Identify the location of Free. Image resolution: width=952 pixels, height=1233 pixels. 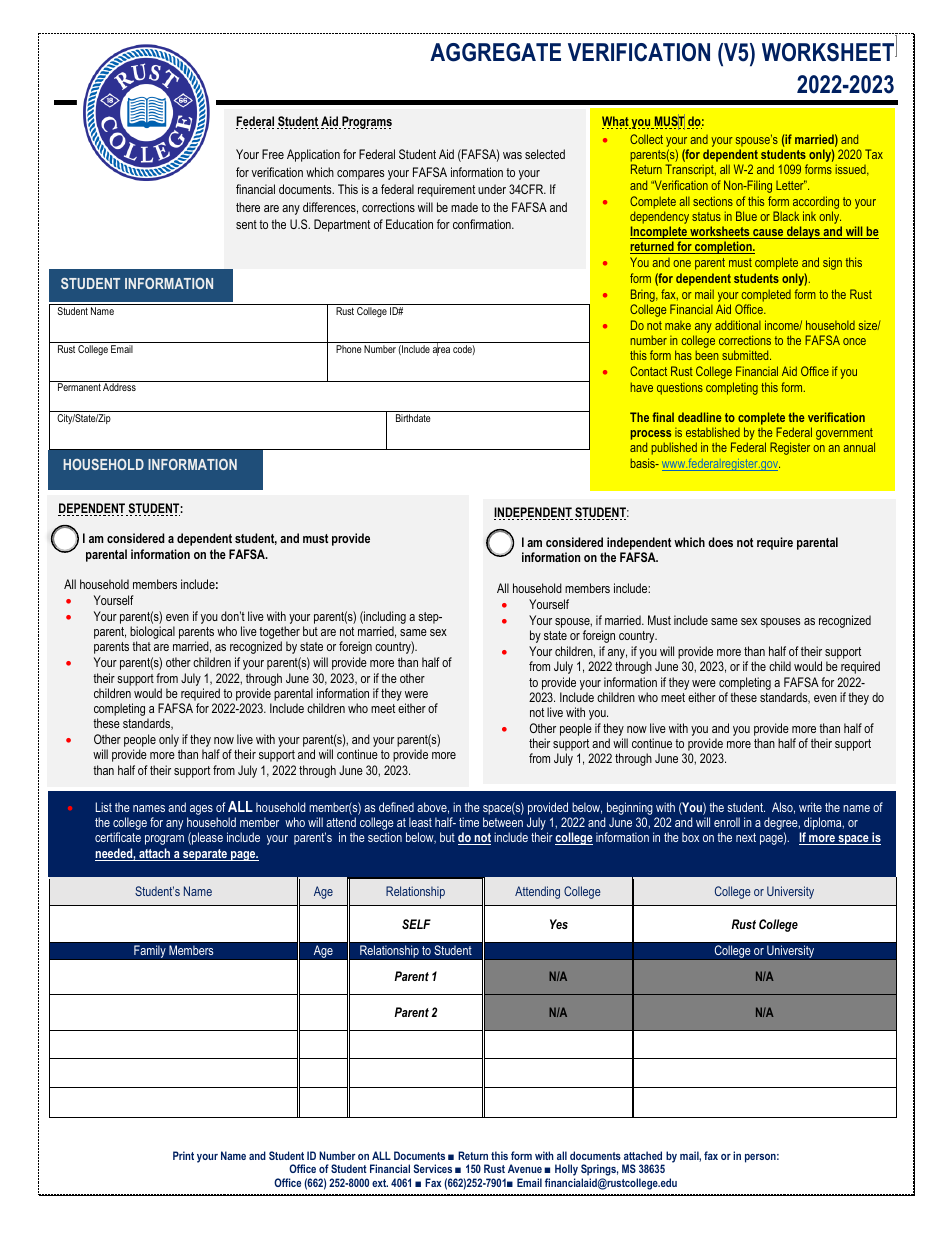
(273, 154).
